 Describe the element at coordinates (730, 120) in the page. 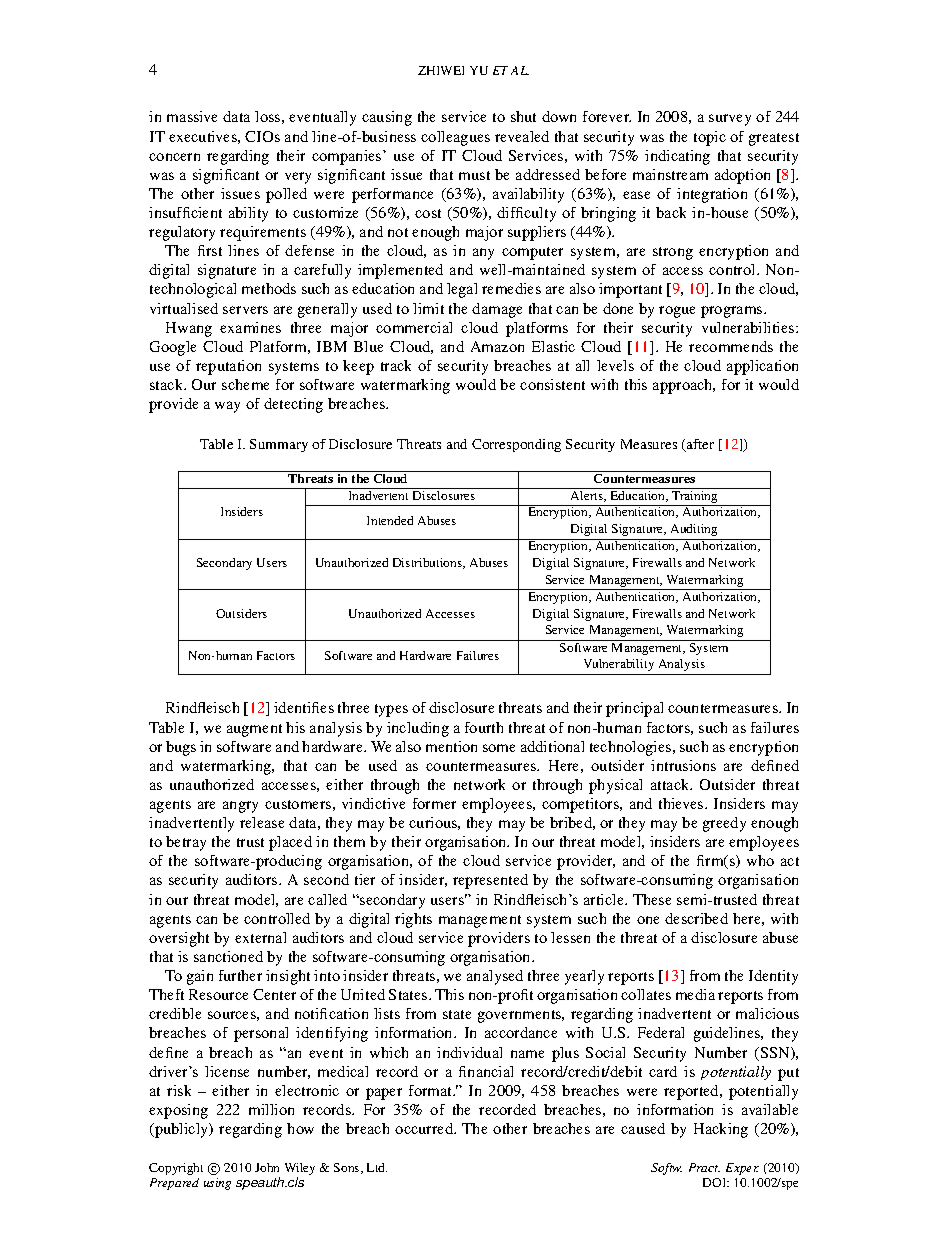

I see `survey` at that location.
